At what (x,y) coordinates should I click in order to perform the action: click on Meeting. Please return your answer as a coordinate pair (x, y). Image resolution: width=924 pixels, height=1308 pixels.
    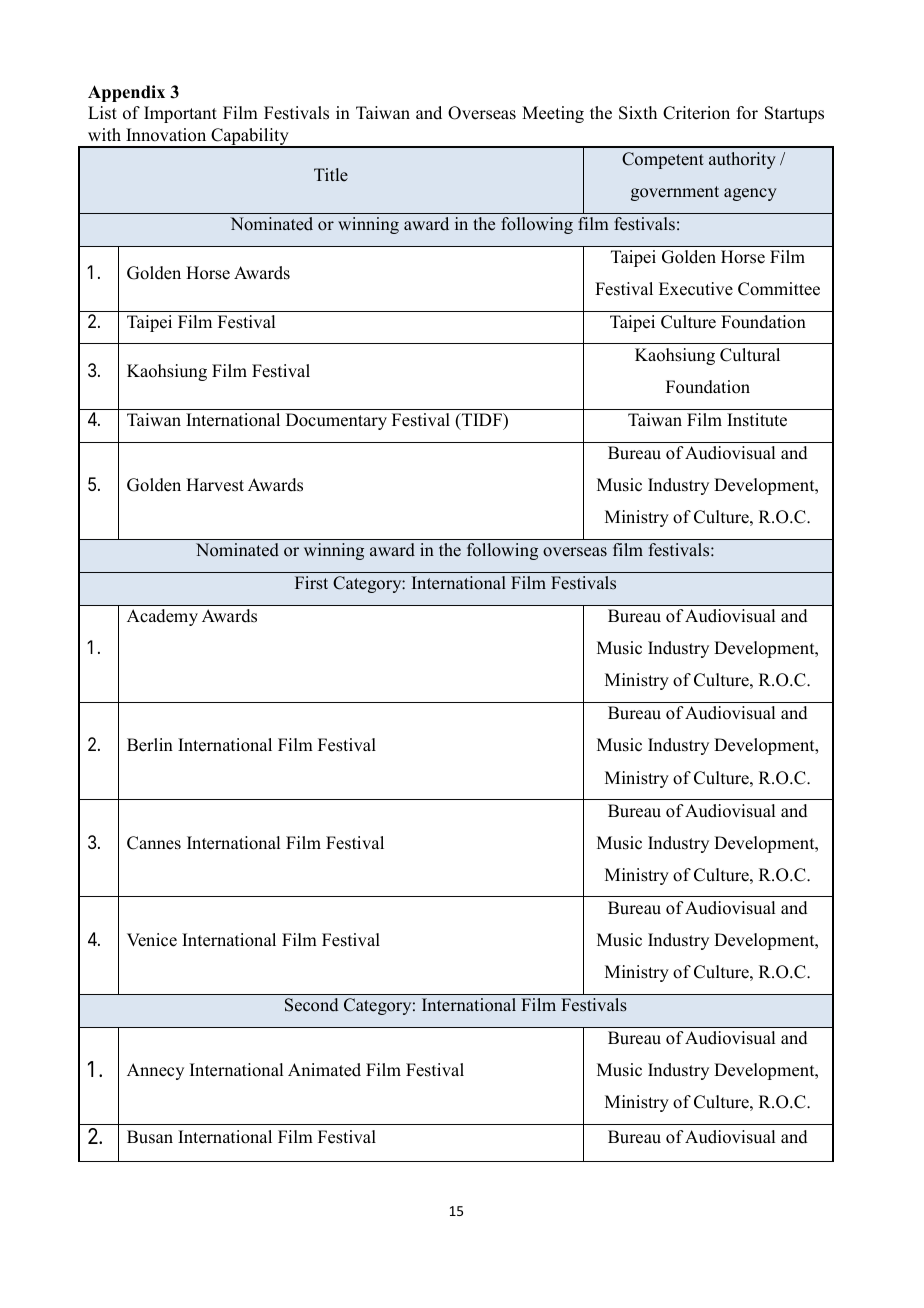
    Looking at the image, I should click on (553, 114).
